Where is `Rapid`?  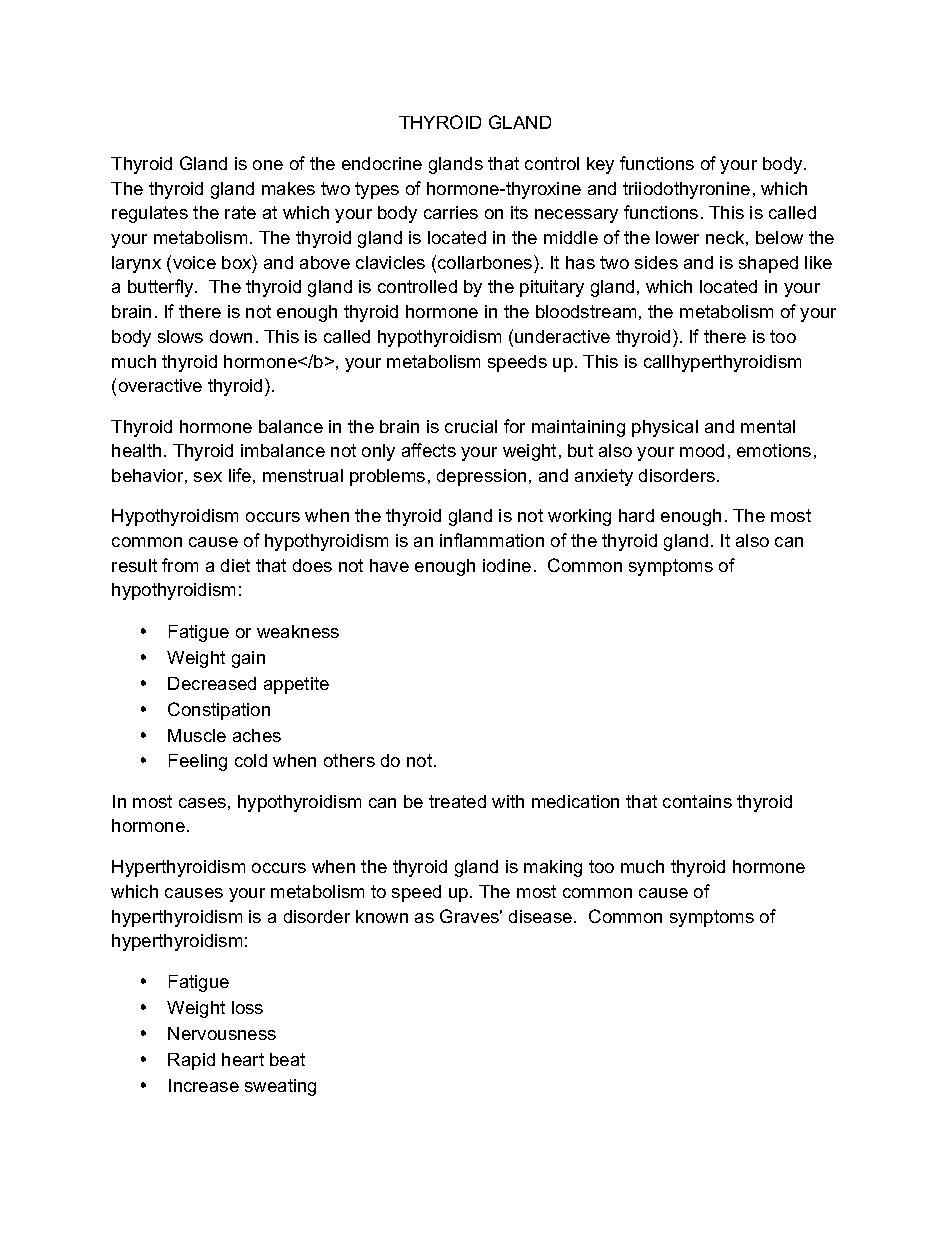
Rapid is located at coordinates (191, 1061).
